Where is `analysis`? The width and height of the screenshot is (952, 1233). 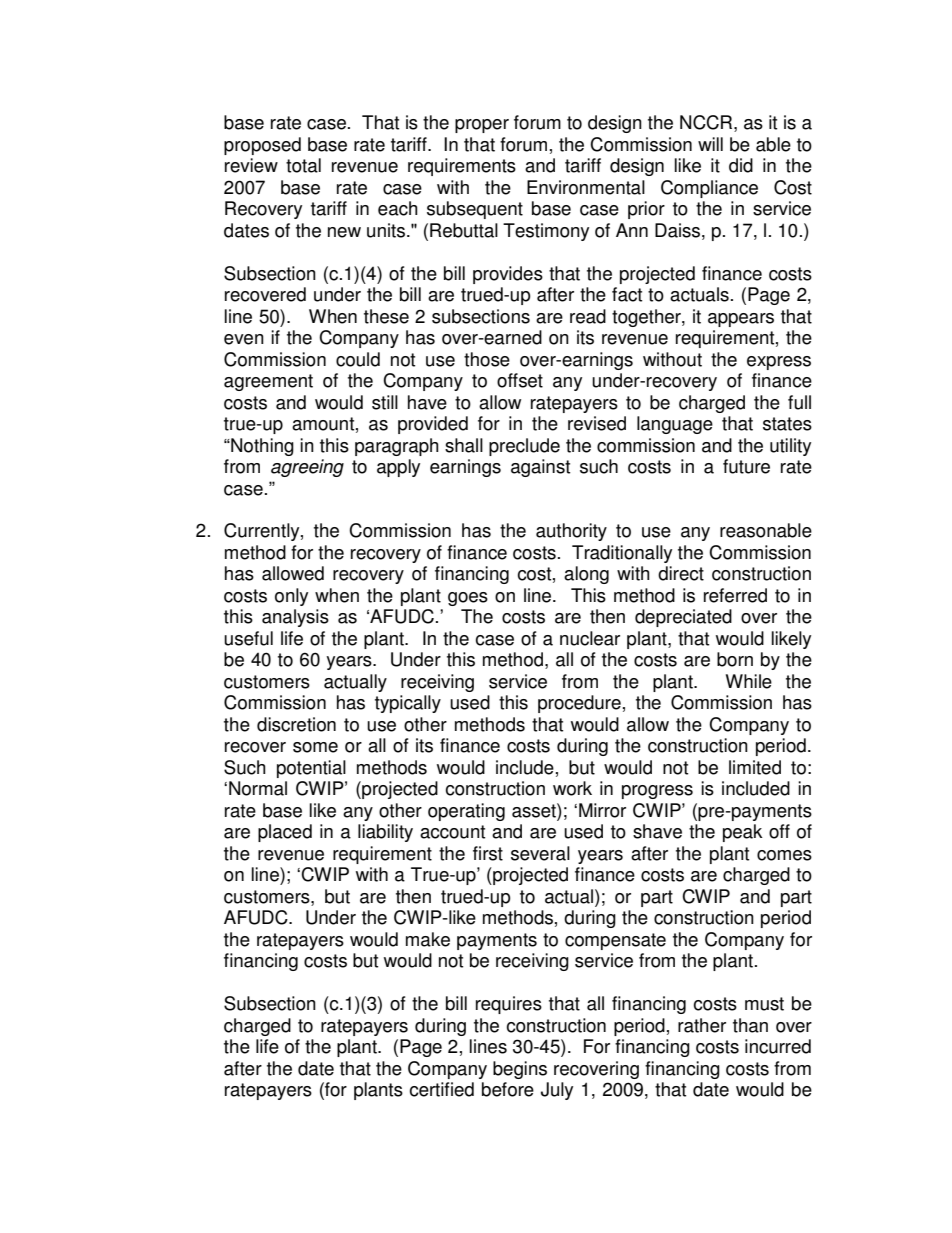 analysis is located at coordinates (295, 618).
